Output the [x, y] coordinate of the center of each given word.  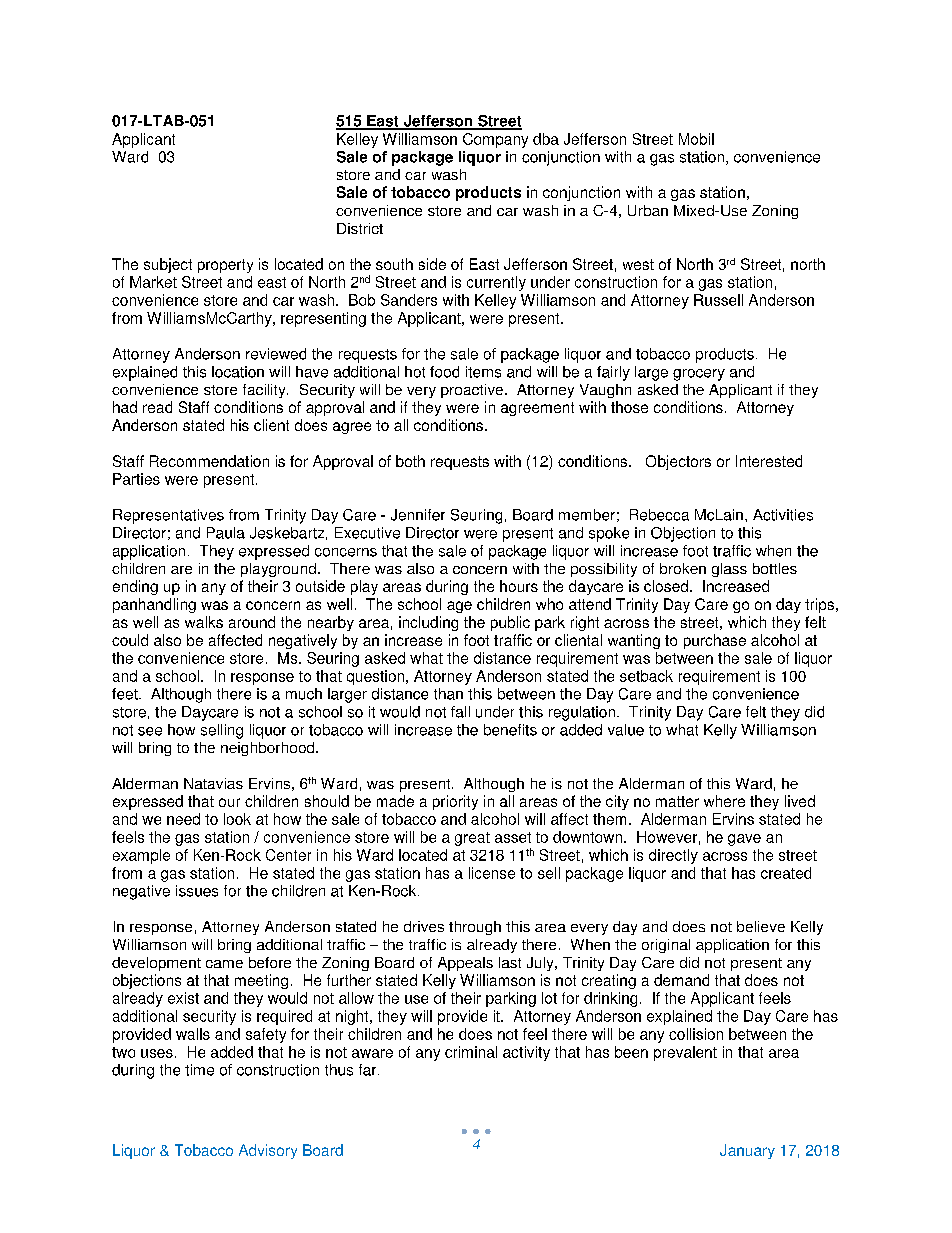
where [724, 801]
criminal [471, 1052]
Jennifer [418, 515]
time [199, 1070]
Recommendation [209, 461]
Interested [769, 461]
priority [455, 802]
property [225, 266]
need [183, 819]
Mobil [696, 139]
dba [546, 139]
